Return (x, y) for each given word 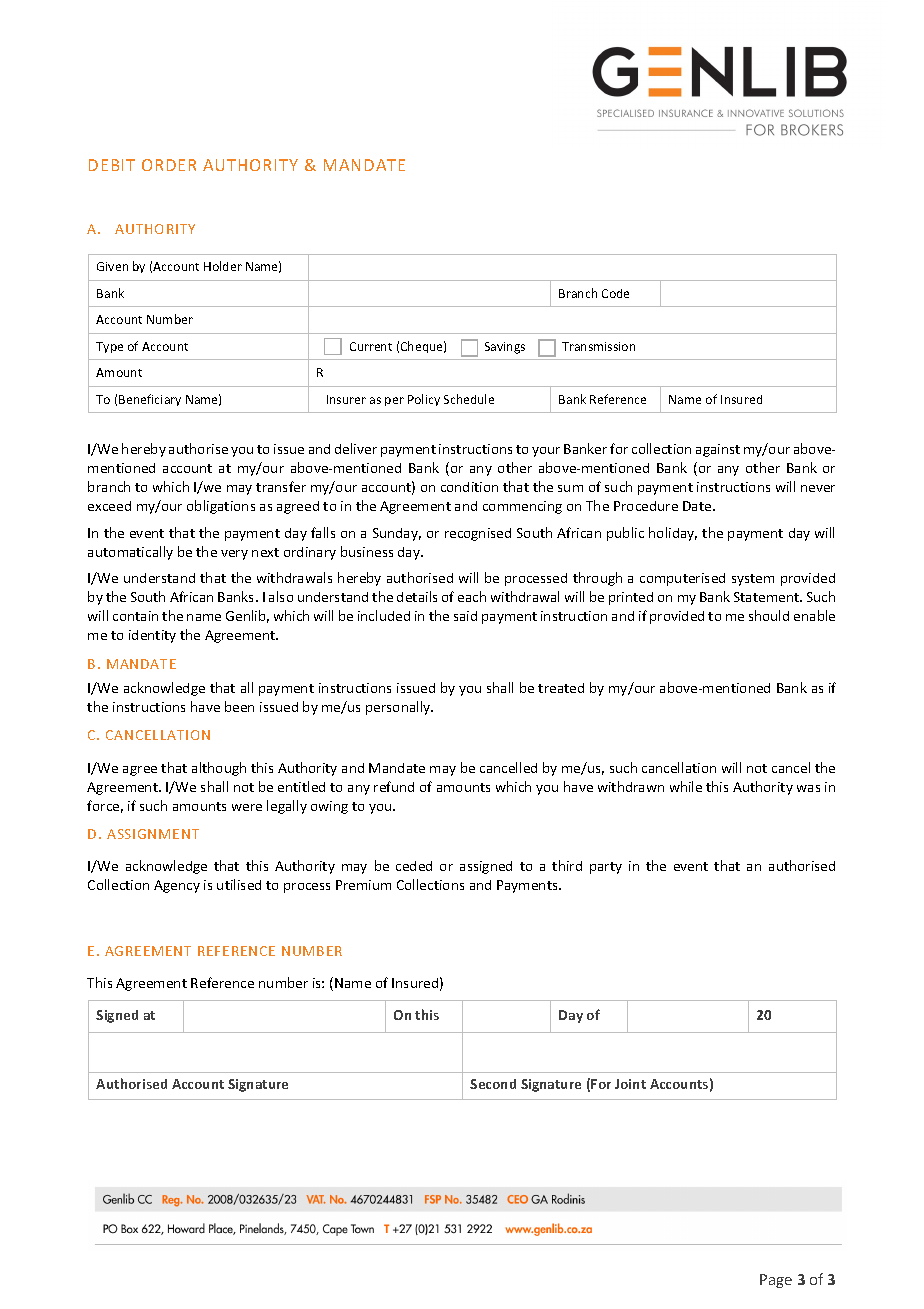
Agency (177, 886)
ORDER (169, 165)
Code (615, 293)
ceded (414, 866)
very (234, 555)
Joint (630, 1084)
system (753, 580)
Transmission (598, 346)
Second (493, 1084)
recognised (478, 534)
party (606, 868)
